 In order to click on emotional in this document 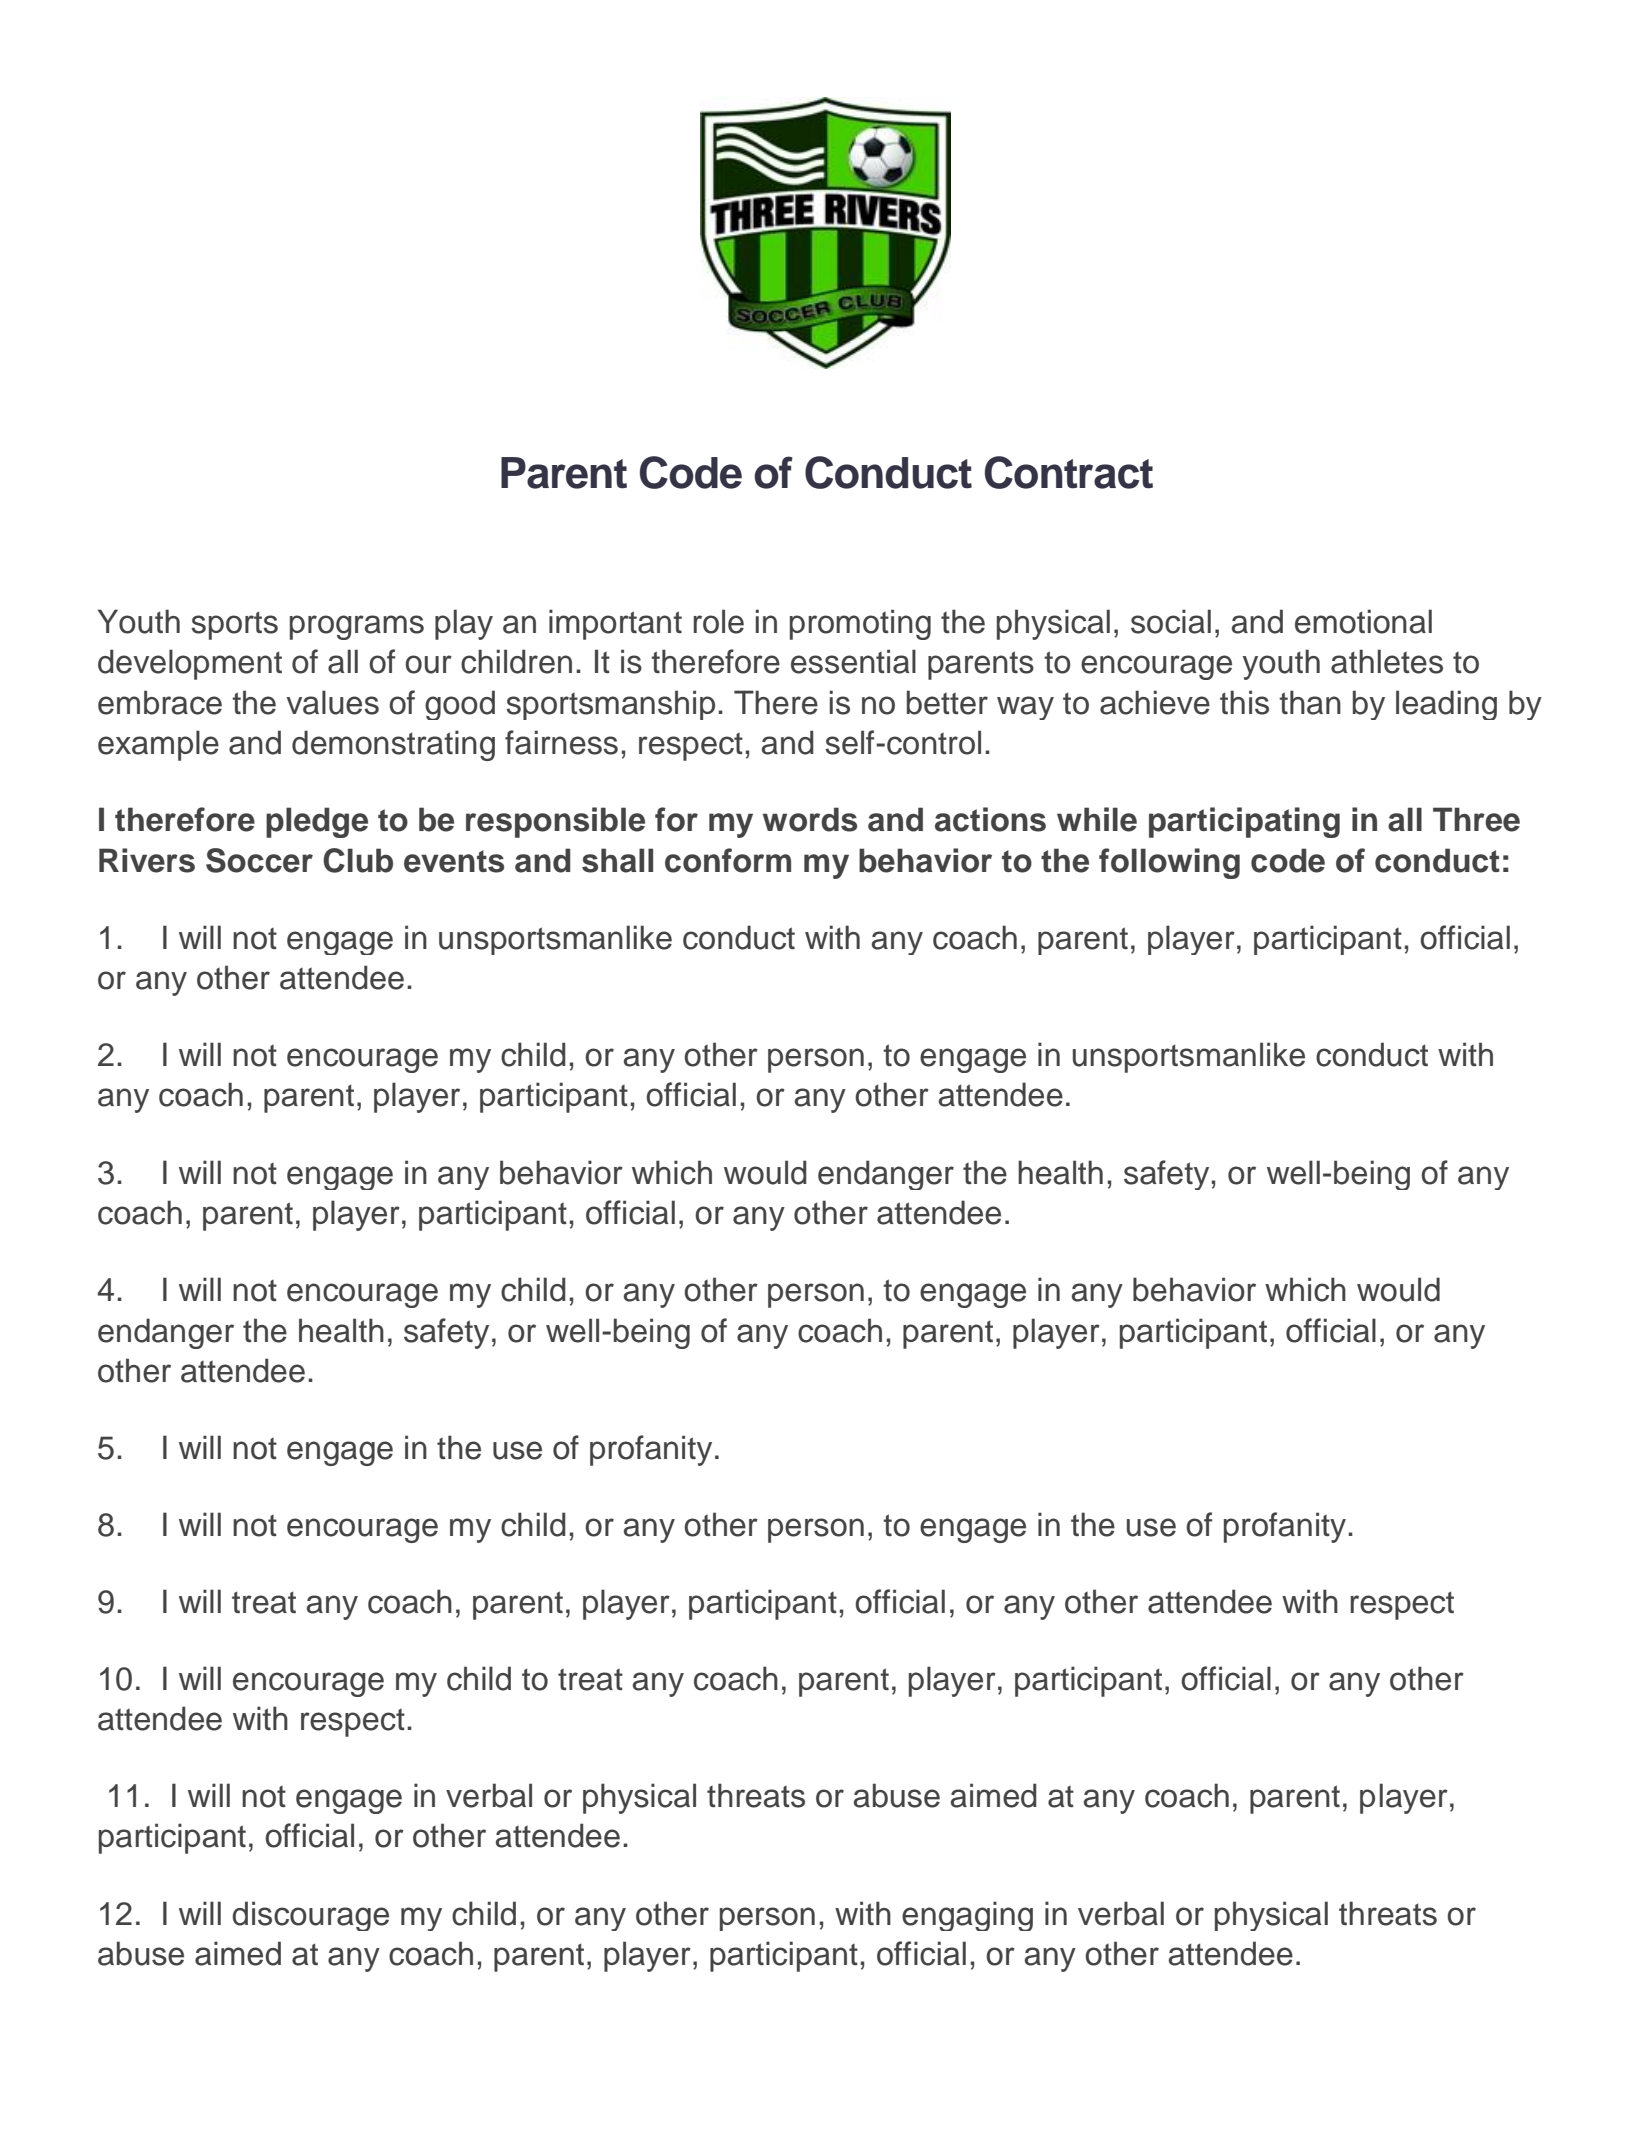, I will do `click(1363, 621)`.
